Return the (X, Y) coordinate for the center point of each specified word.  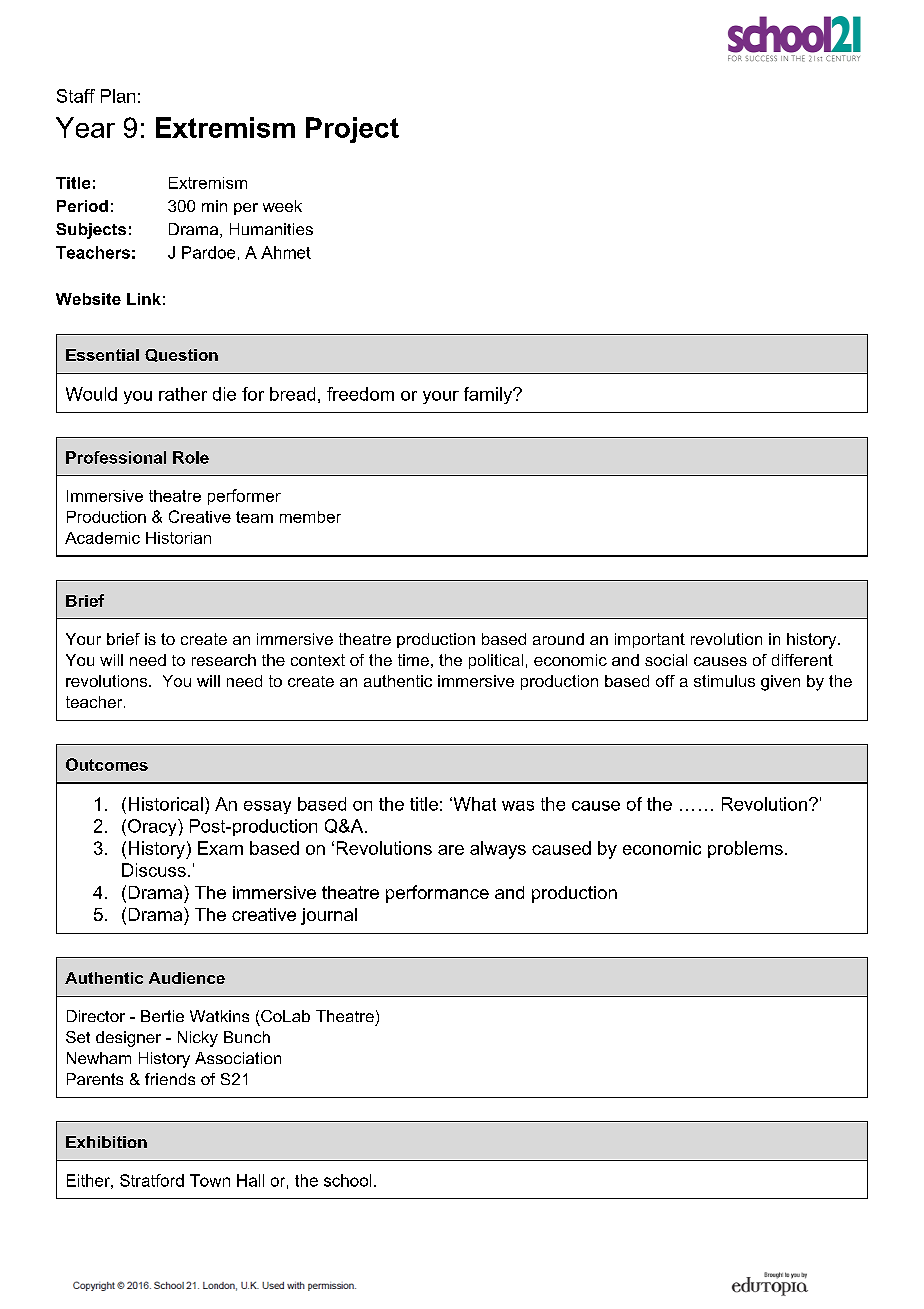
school (347, 1180)
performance (437, 894)
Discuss (154, 870)
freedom (360, 394)
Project (352, 130)
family (489, 395)
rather (183, 394)
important (650, 640)
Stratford (152, 1180)
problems (745, 849)
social (666, 660)
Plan (118, 96)
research (224, 660)
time (413, 660)
